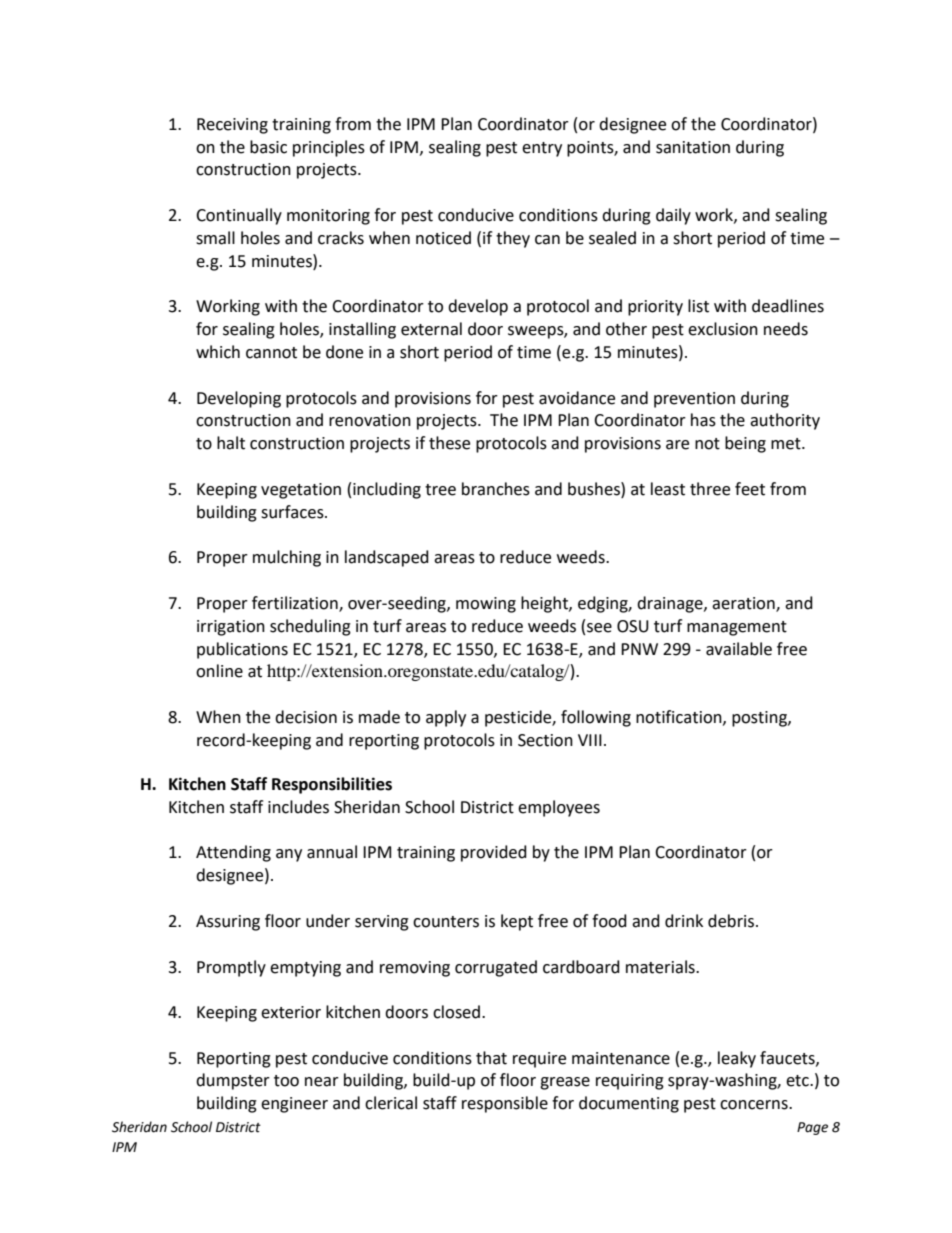  I want to click on management, so click(737, 628).
